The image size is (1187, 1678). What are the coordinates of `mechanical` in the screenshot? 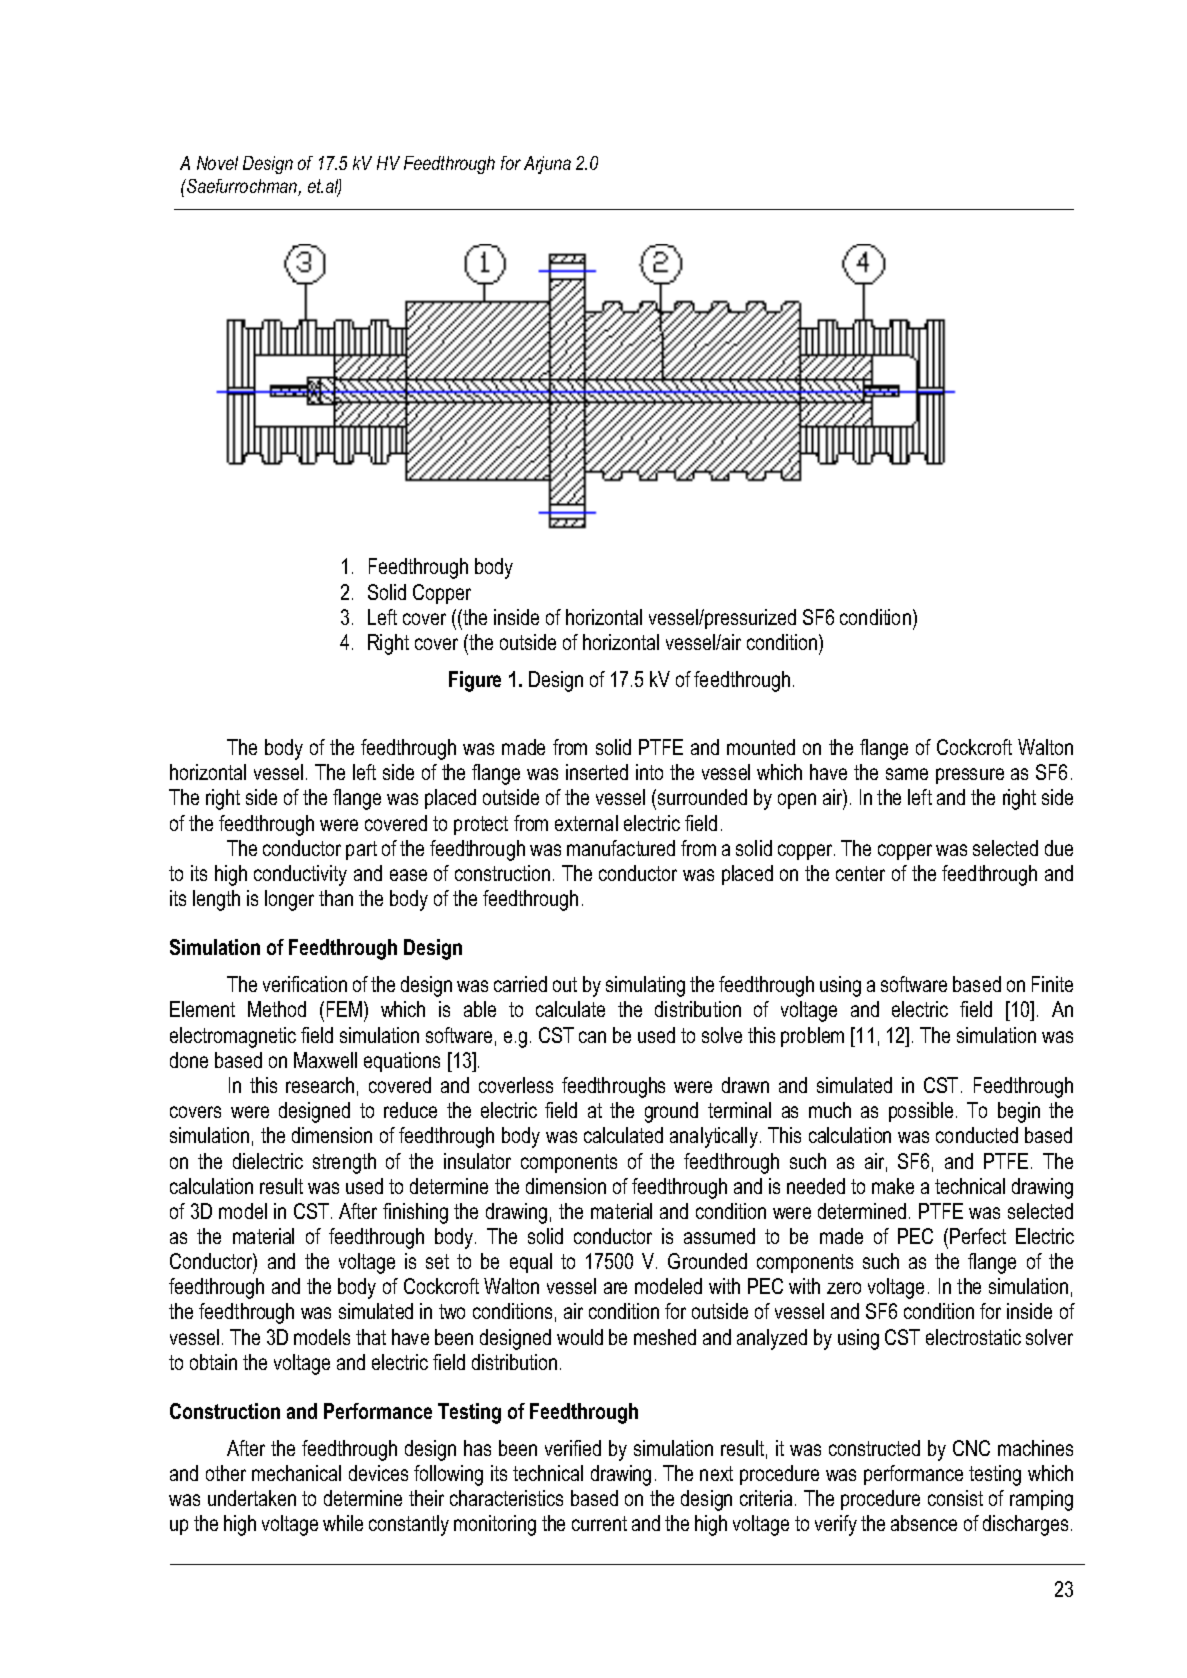 It's located at (296, 1473).
